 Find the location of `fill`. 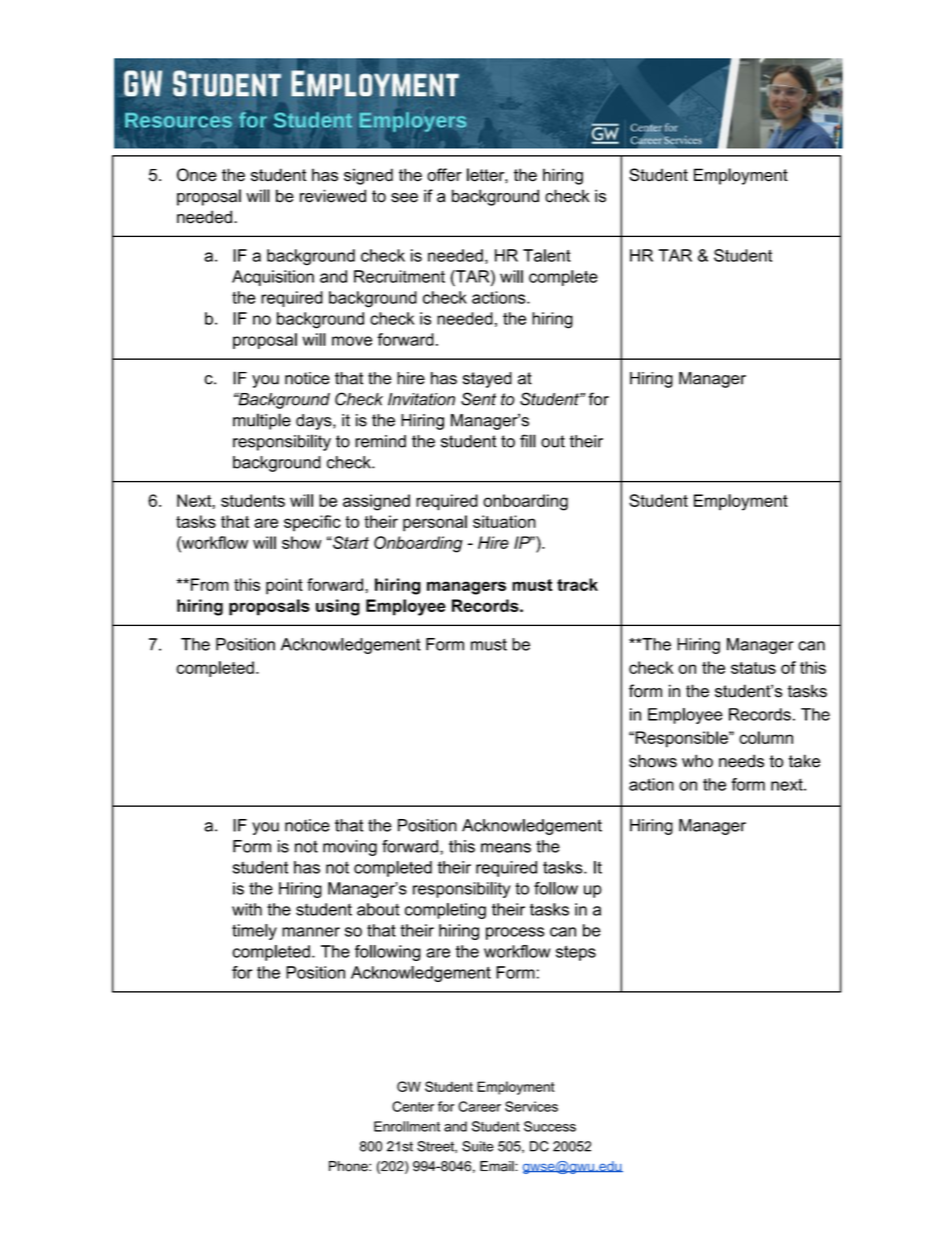

fill is located at coordinates (528, 441).
